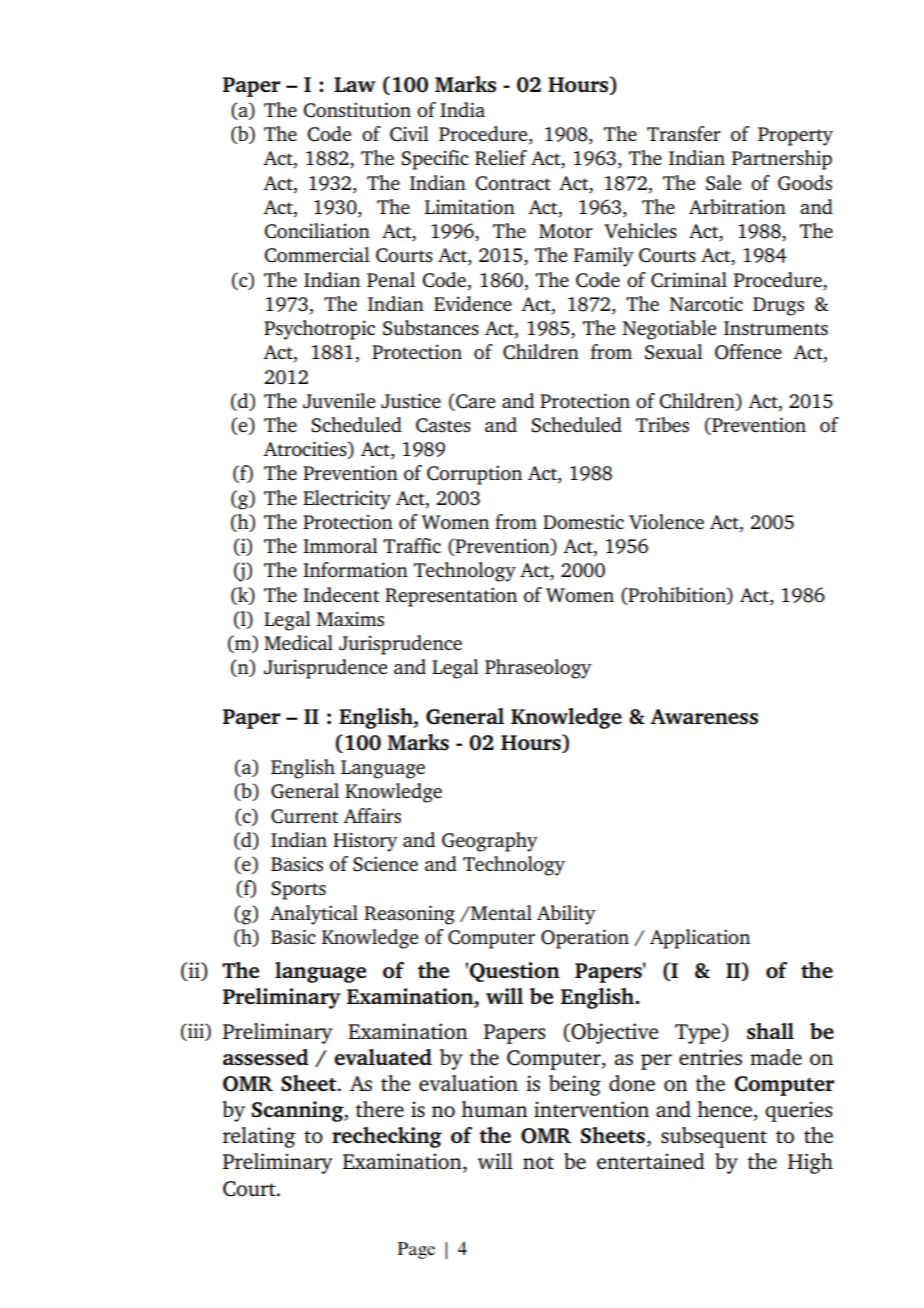  I want to click on Constitution, so click(357, 110).
